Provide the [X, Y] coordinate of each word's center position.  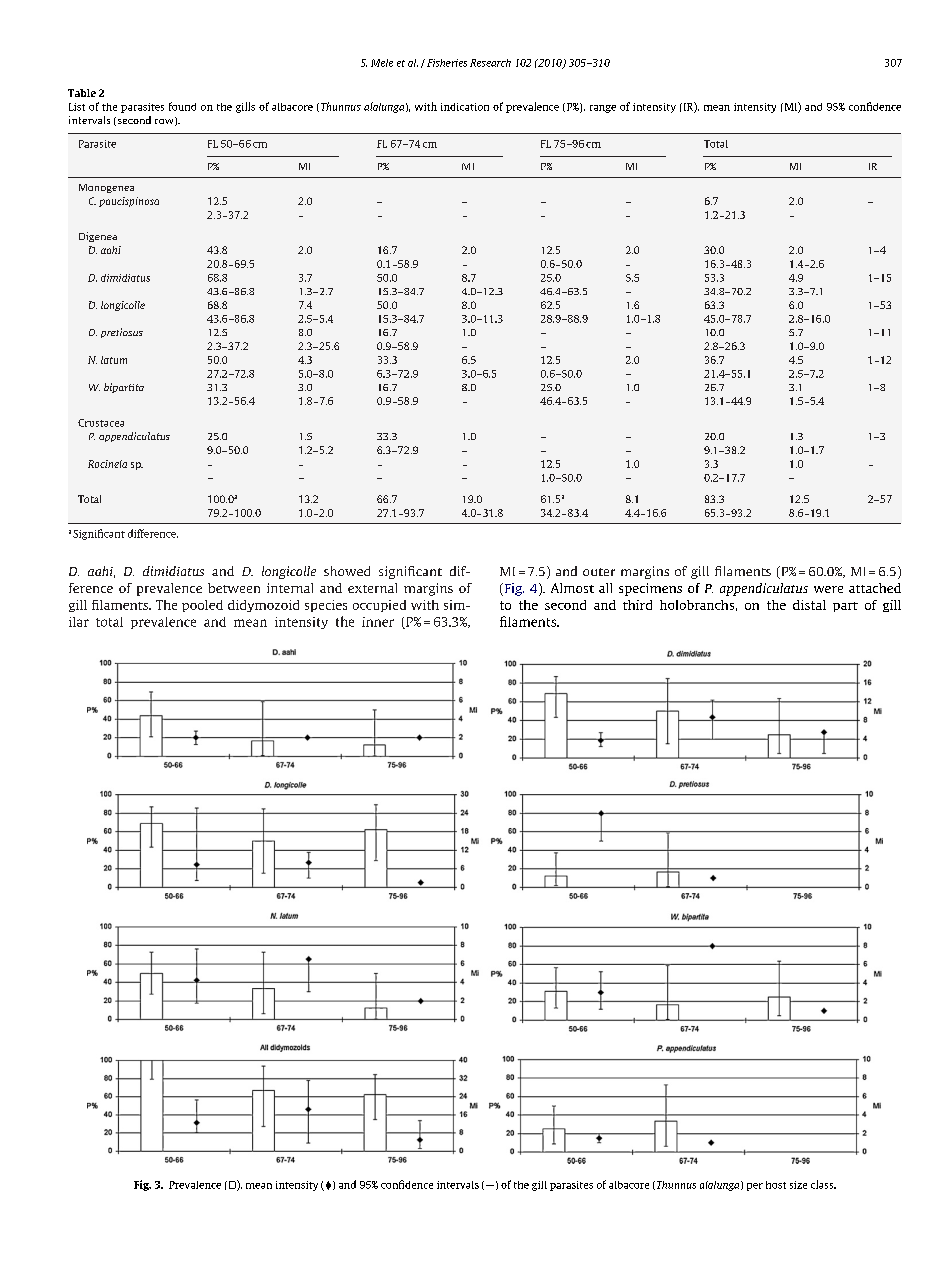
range [603, 109]
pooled [202, 606]
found [182, 106]
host [776, 1185]
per [755, 1187]
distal [809, 605]
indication [465, 107]
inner [378, 622]
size [798, 1185]
